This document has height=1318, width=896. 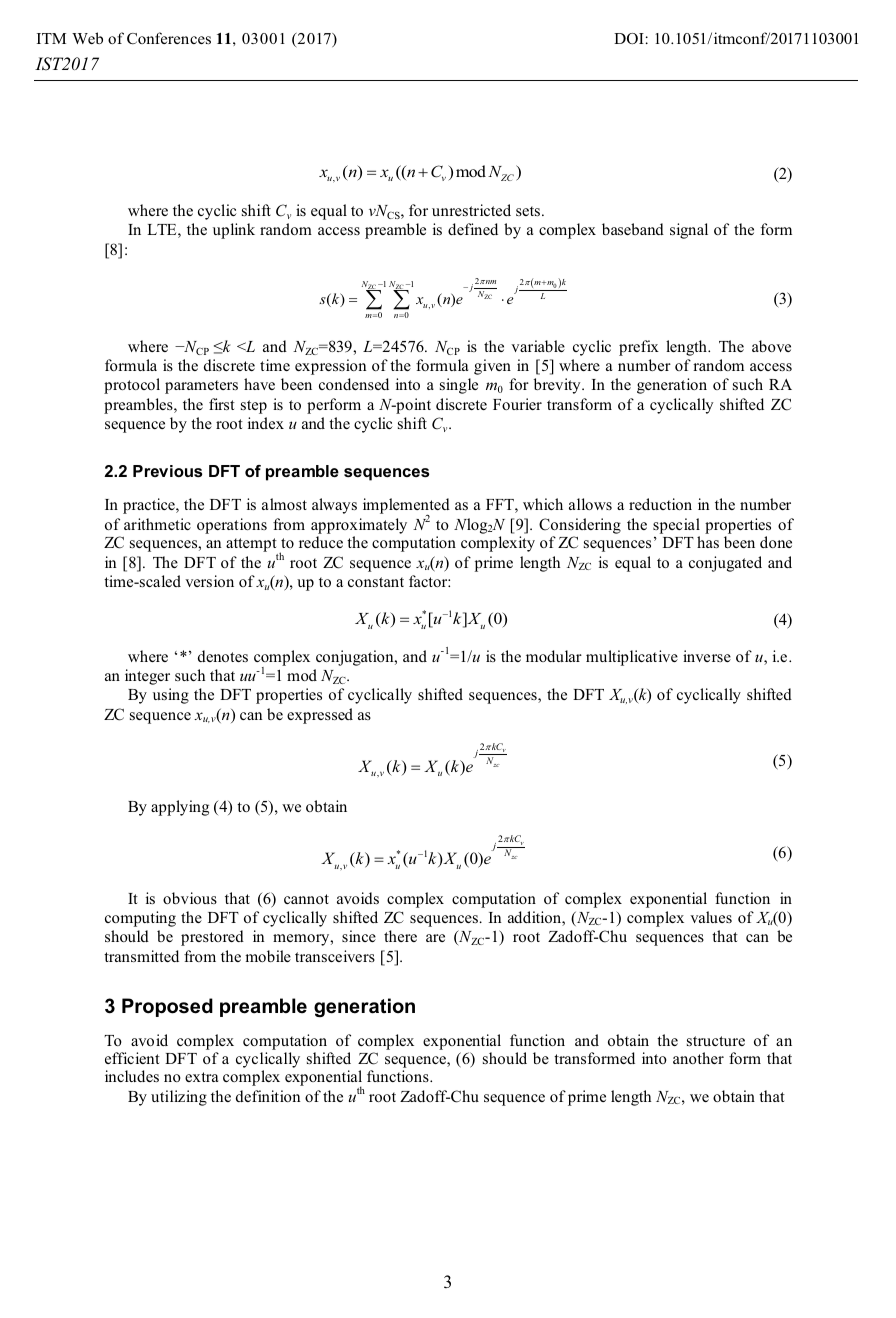 What do you see at coordinates (376, 582) in the document?
I see `constant` at bounding box center [376, 582].
